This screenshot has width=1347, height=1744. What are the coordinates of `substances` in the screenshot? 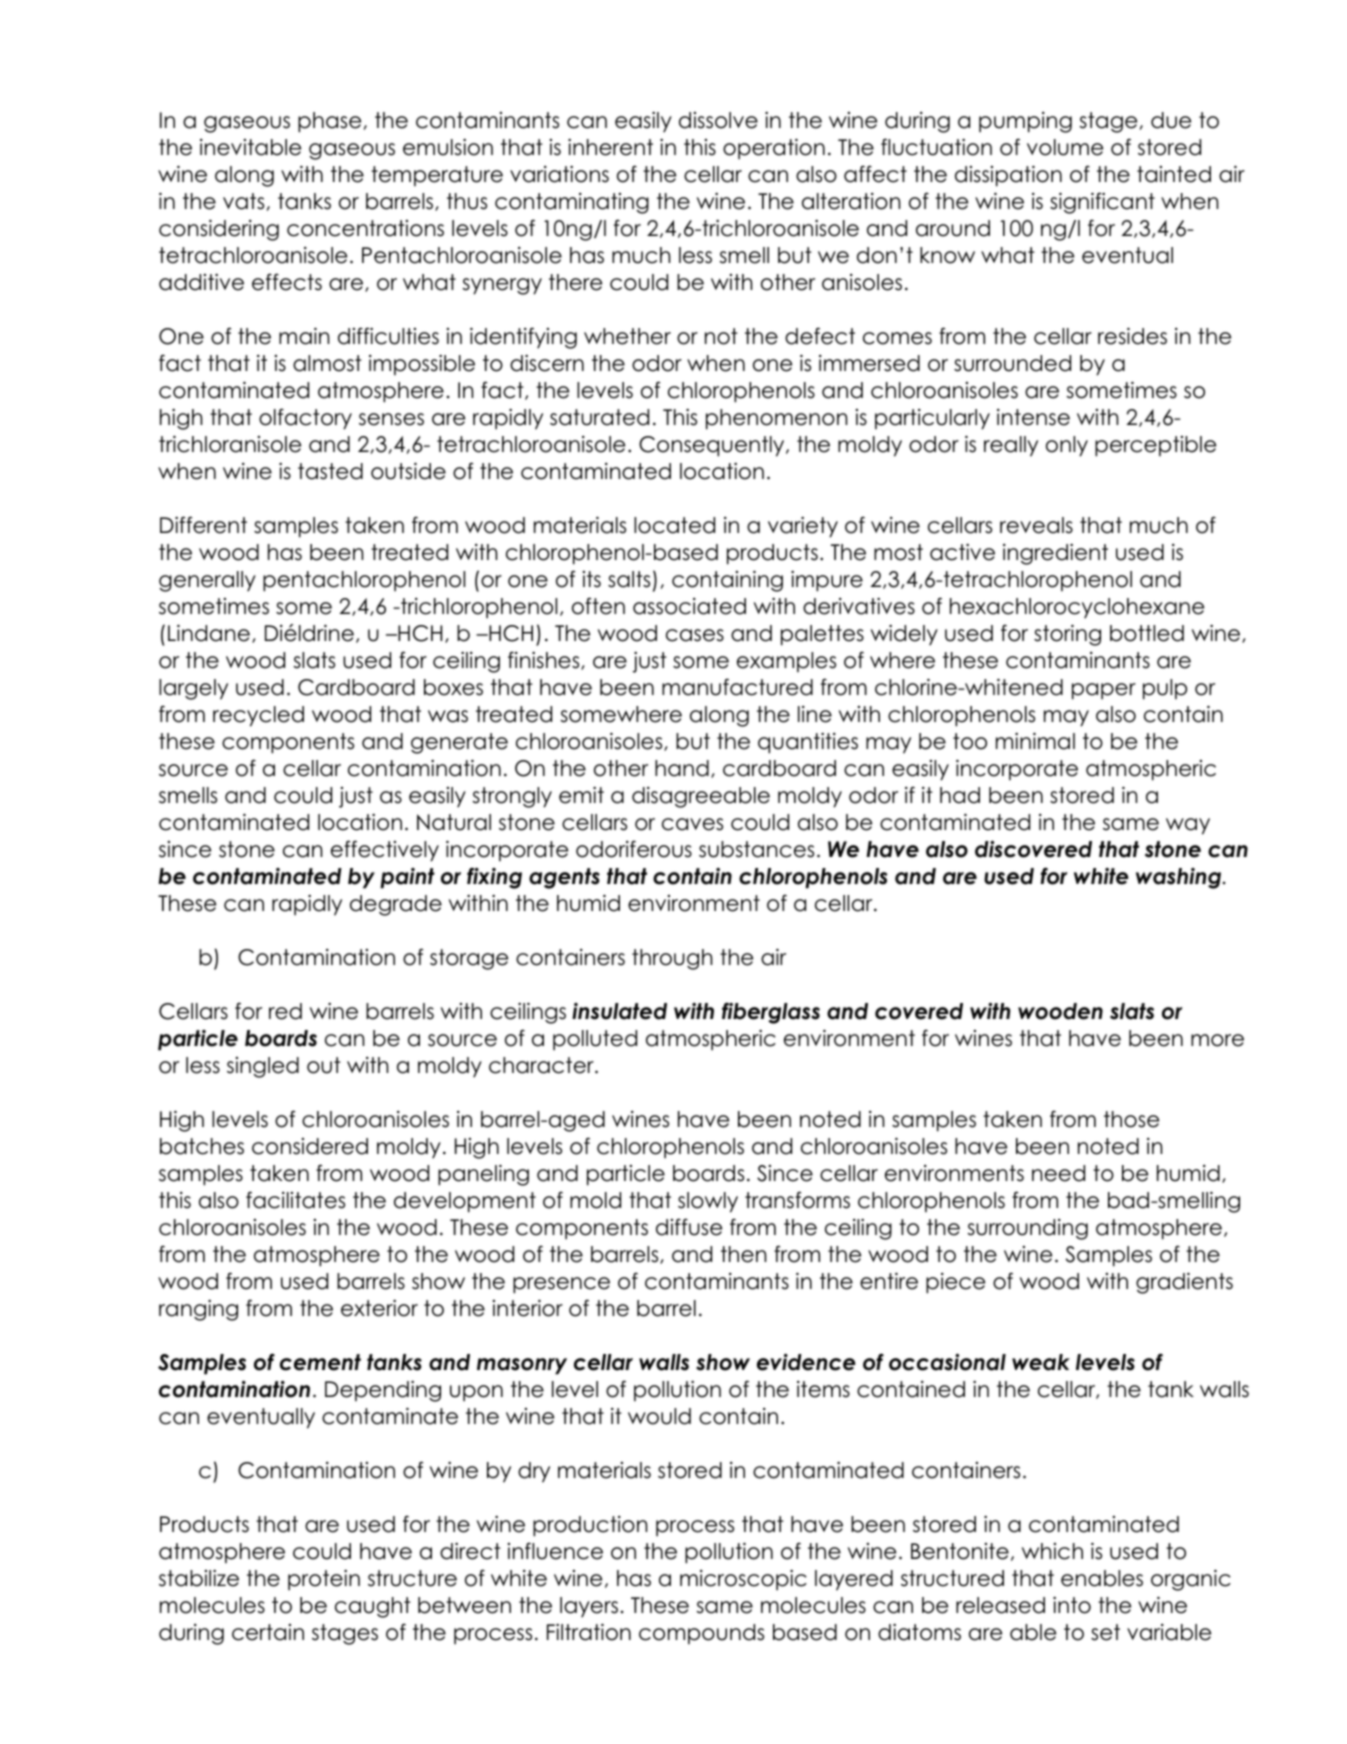 It's located at (756, 849).
